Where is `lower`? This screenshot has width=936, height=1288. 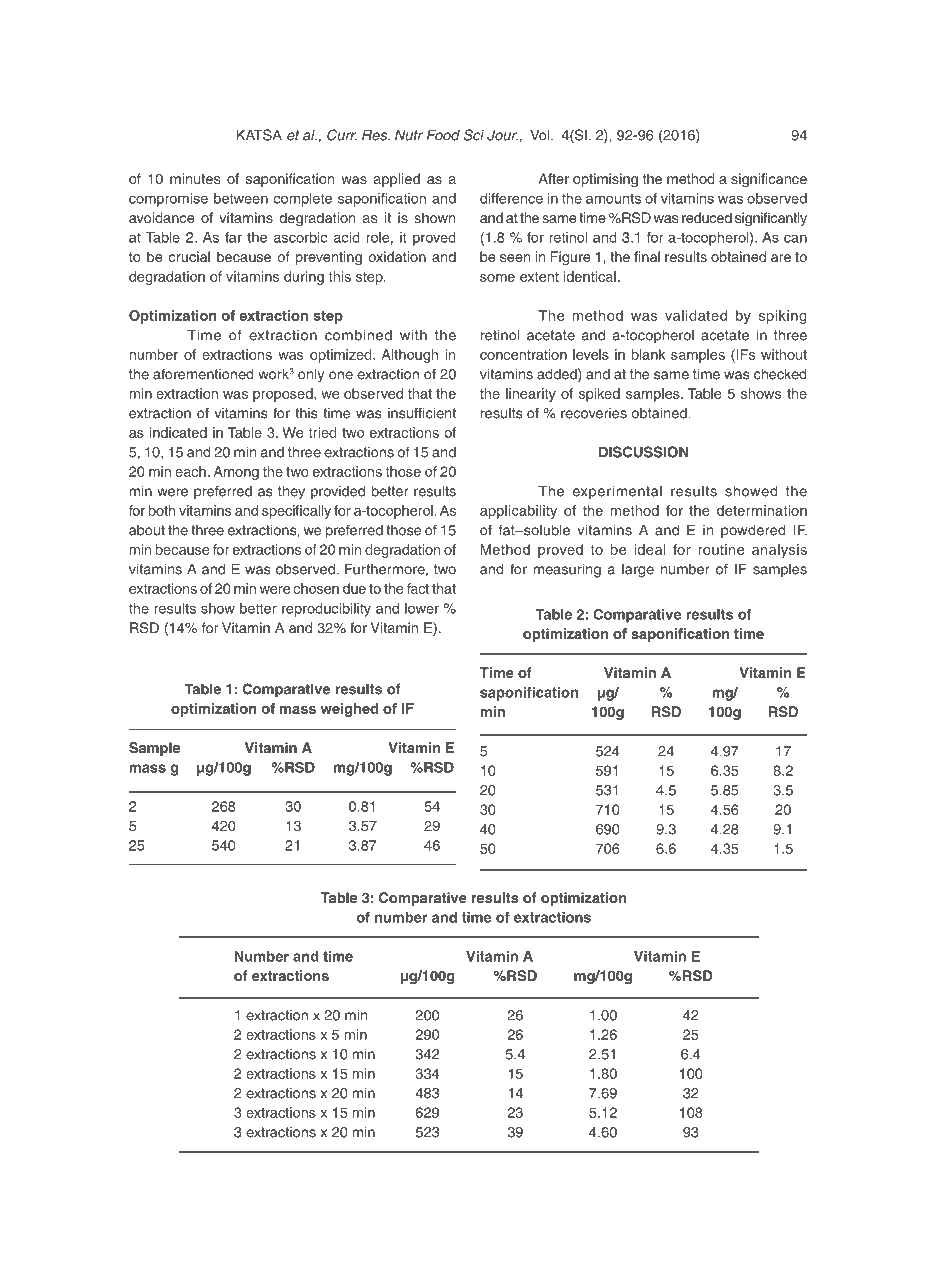
lower is located at coordinates (422, 608).
